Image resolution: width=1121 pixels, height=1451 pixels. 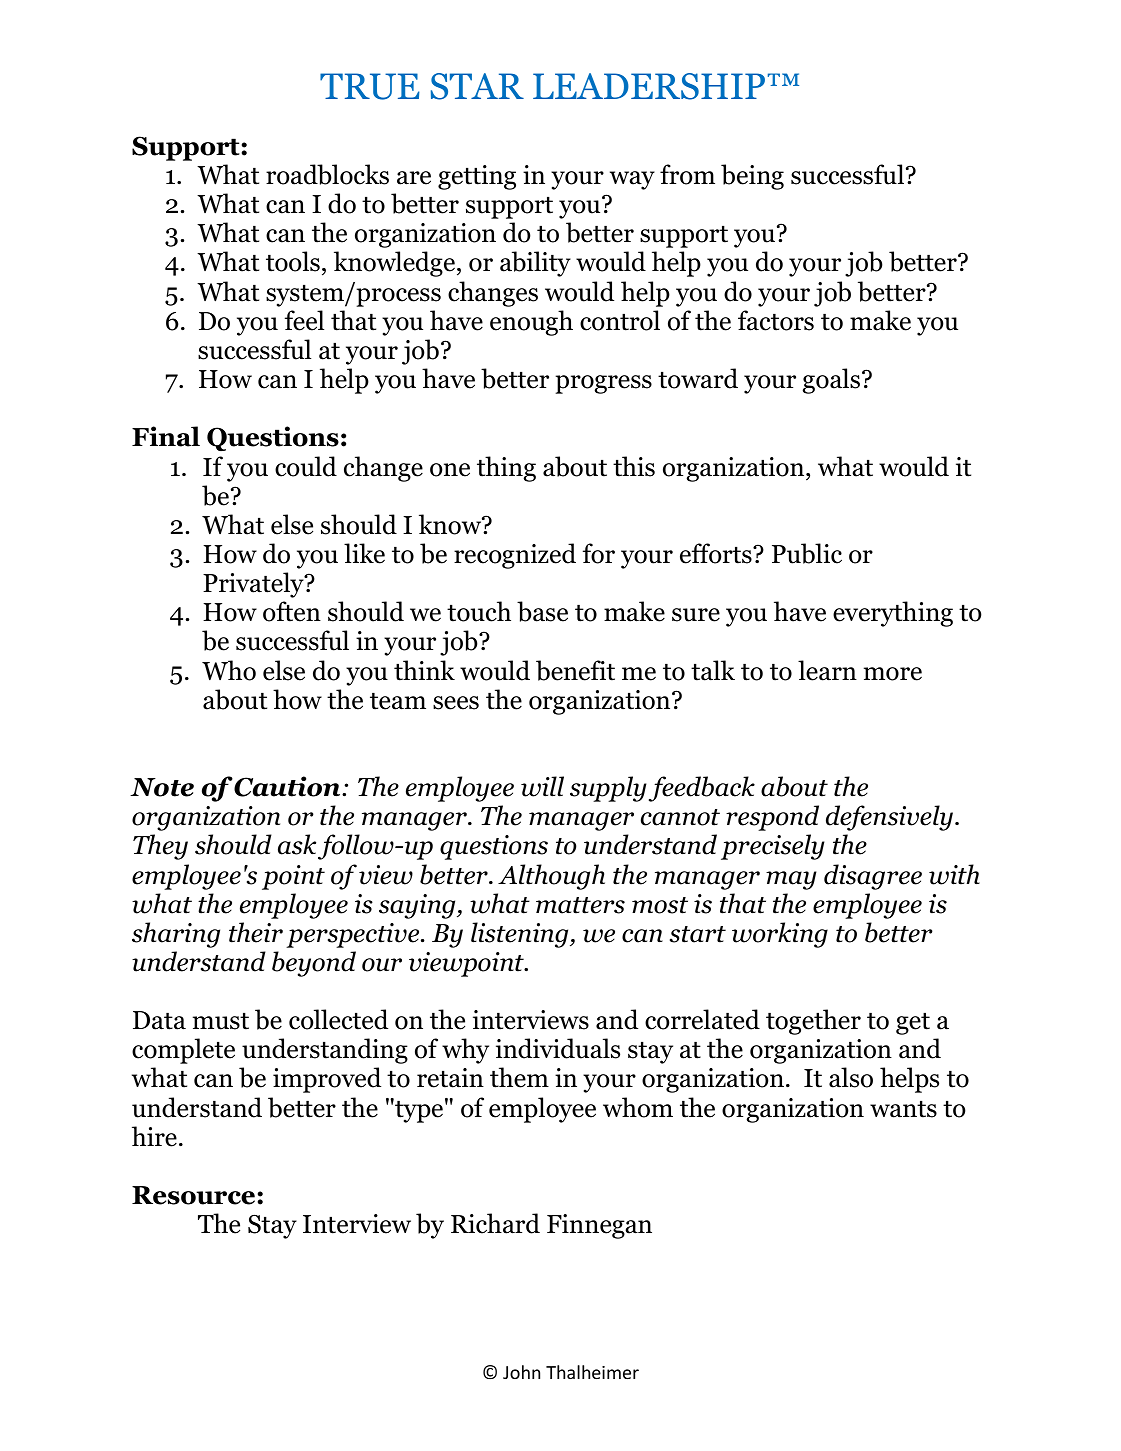 What do you see at coordinates (477, 177) in the screenshot?
I see `getting` at bounding box center [477, 177].
